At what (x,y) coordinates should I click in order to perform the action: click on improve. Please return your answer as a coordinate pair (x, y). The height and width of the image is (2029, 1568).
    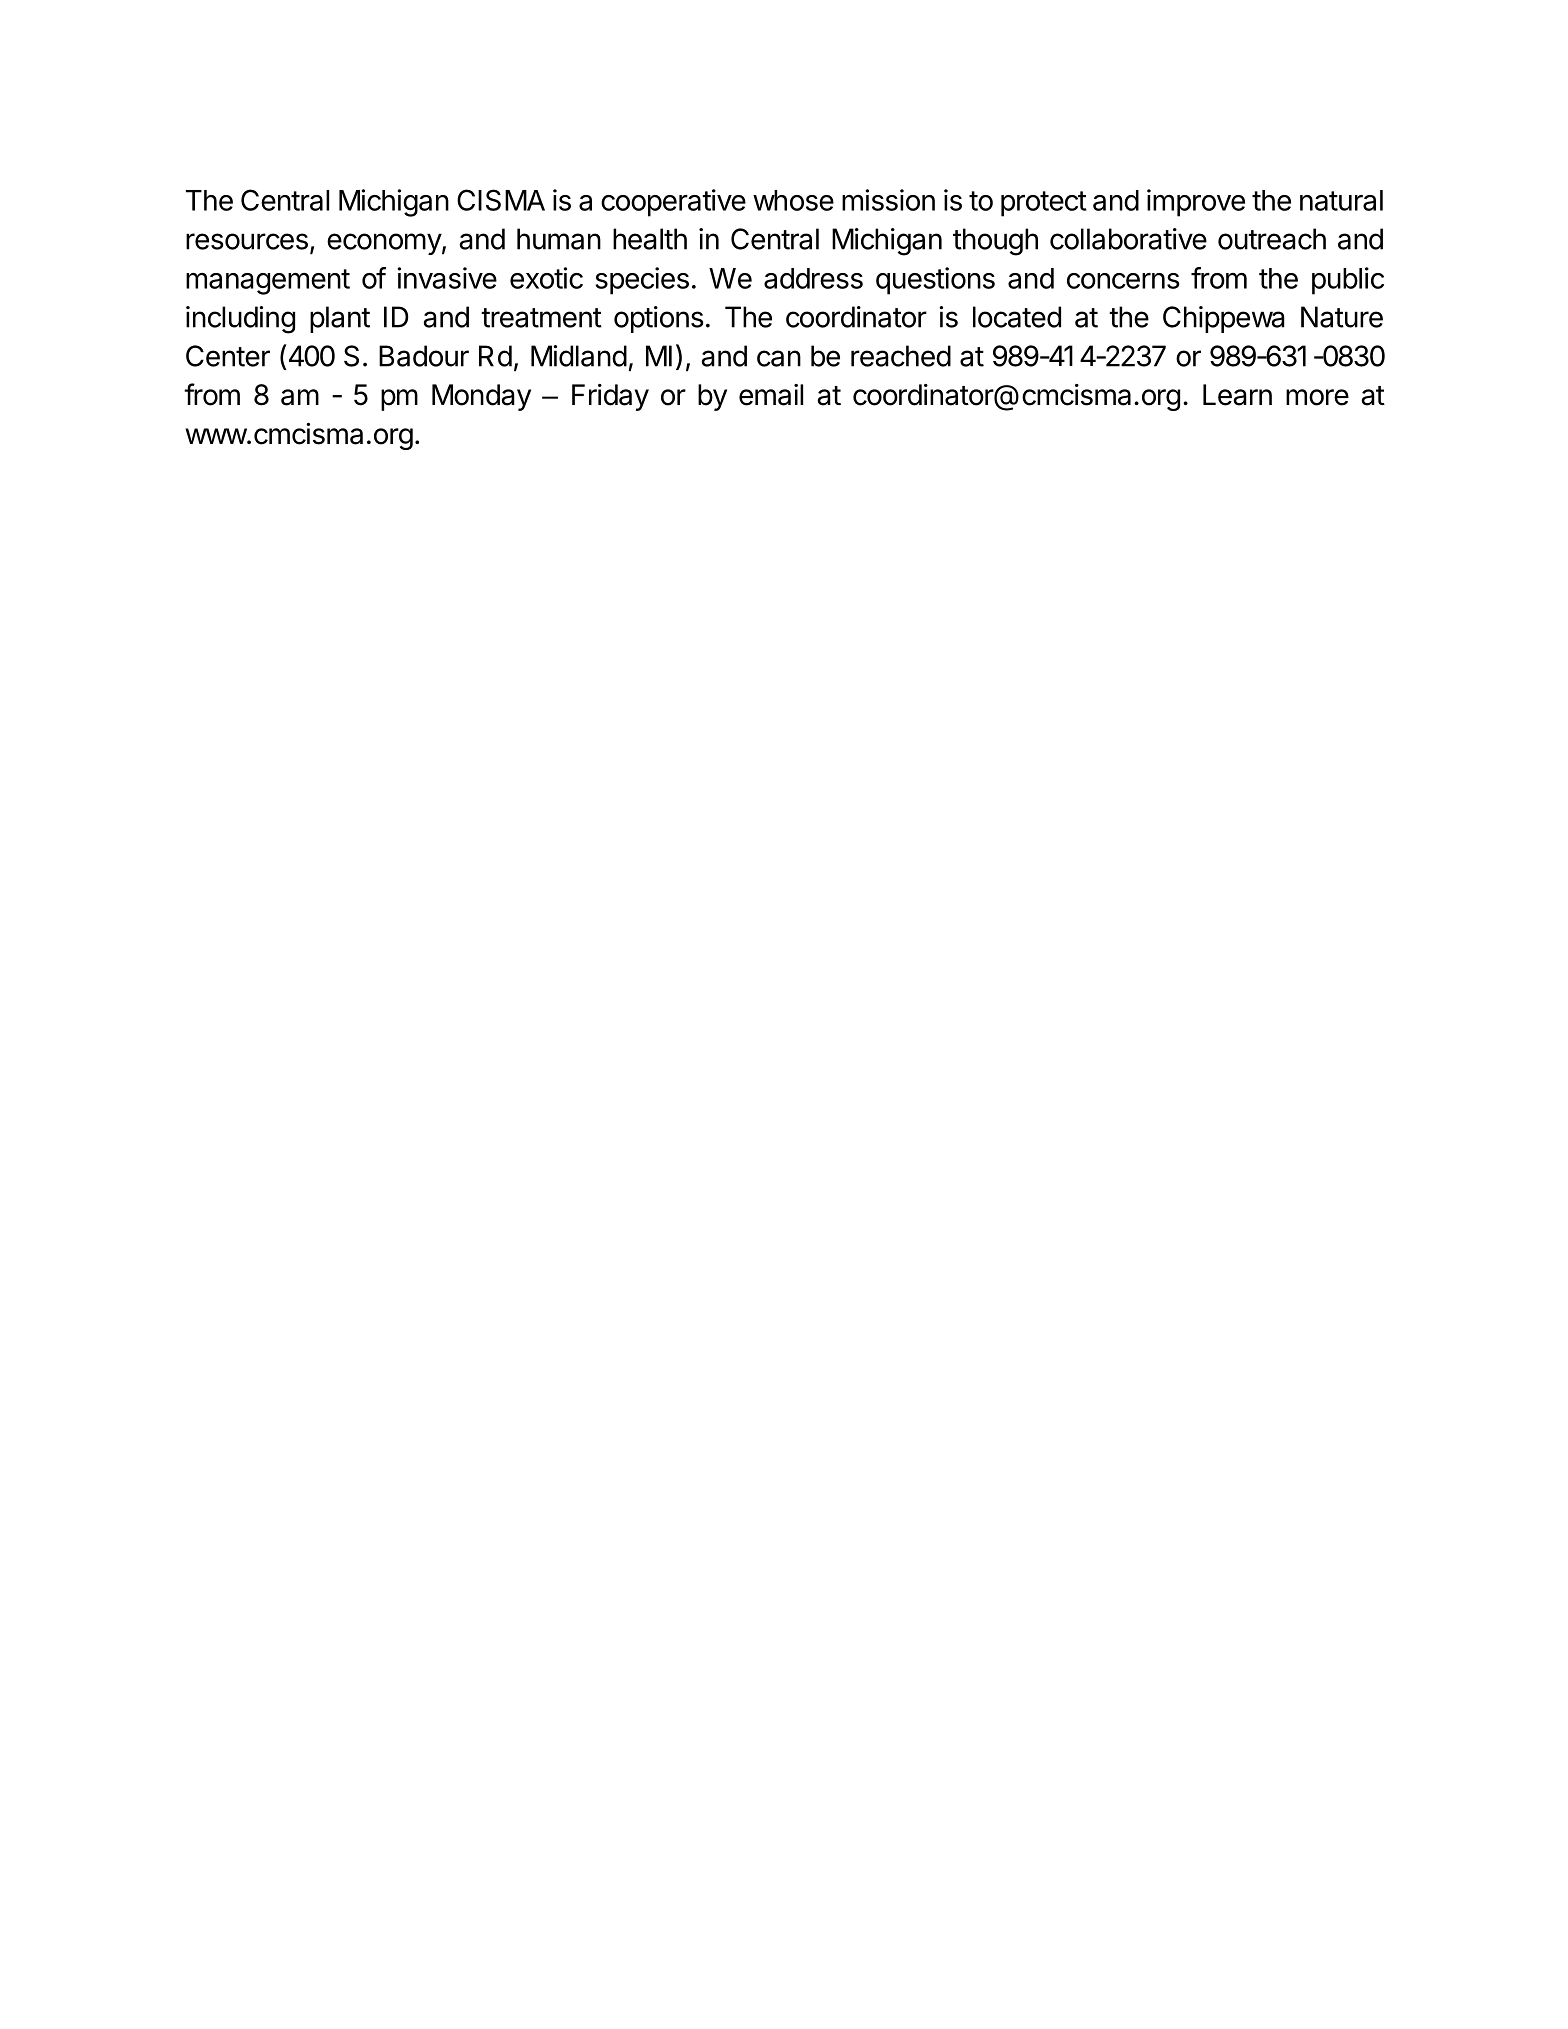
    Looking at the image, I should click on (1196, 203).
